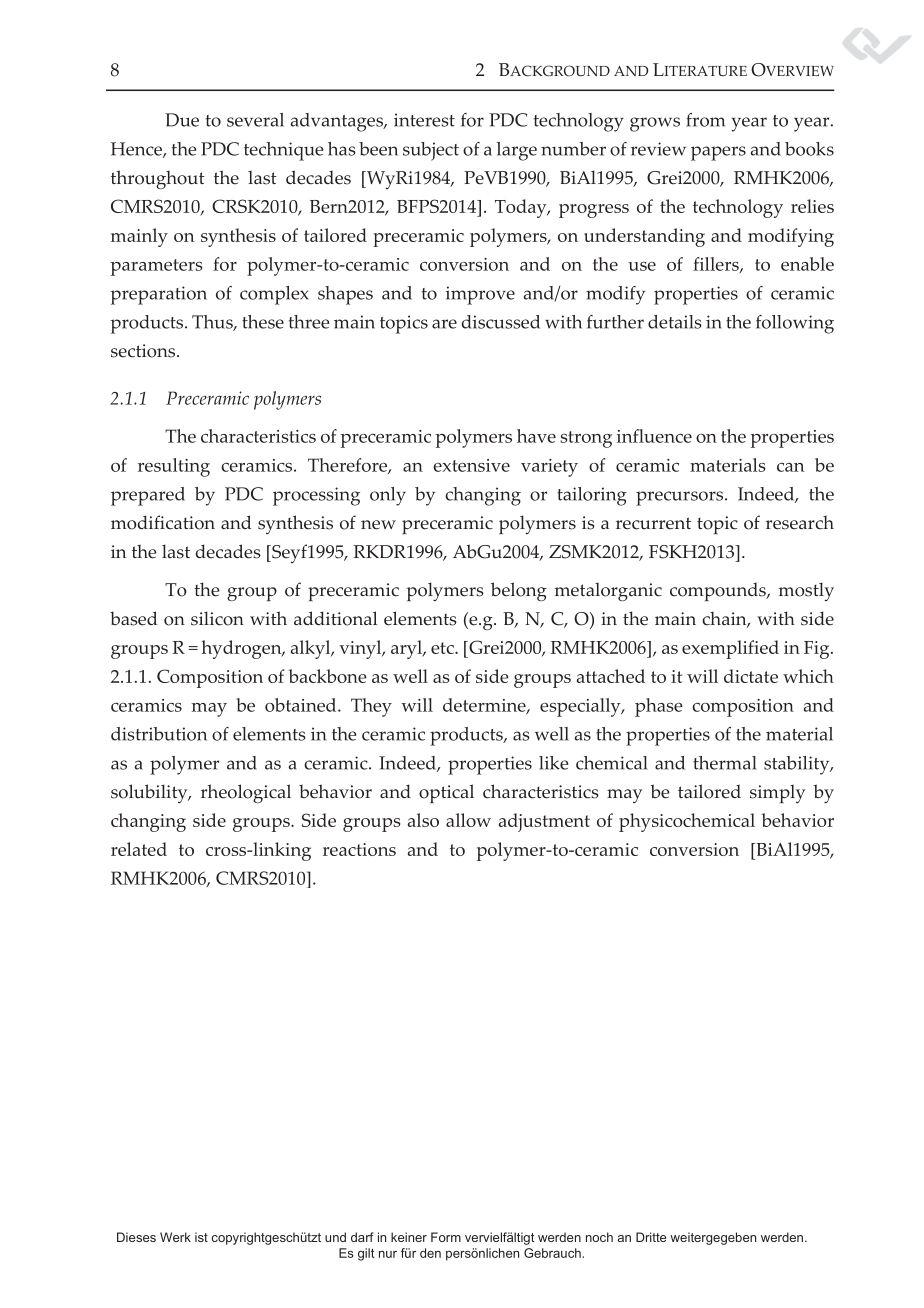  I want to click on discussed, so click(501, 322).
